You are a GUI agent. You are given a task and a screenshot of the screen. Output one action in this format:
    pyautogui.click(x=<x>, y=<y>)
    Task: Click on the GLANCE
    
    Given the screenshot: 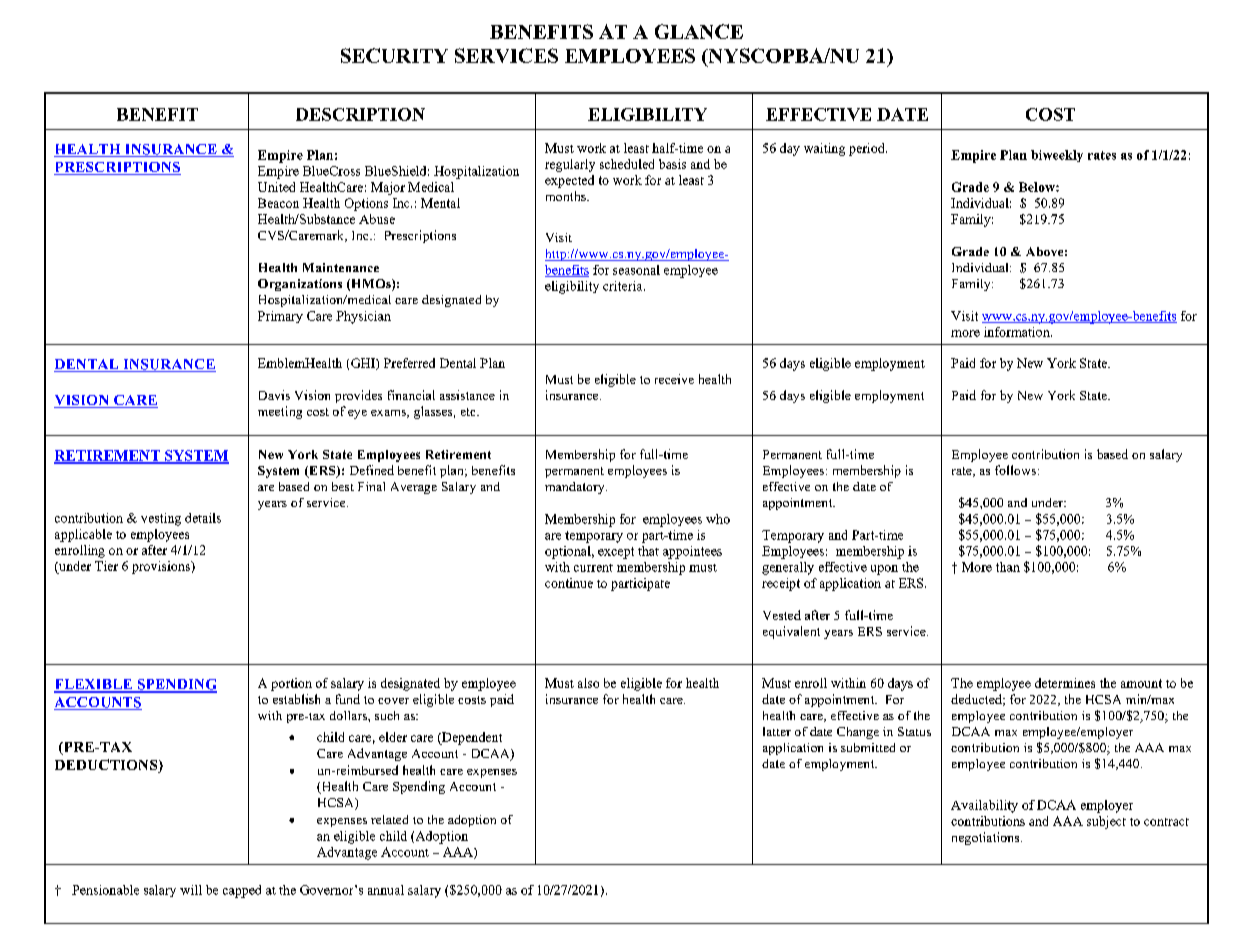 What is the action you would take?
    pyautogui.click(x=699, y=31)
